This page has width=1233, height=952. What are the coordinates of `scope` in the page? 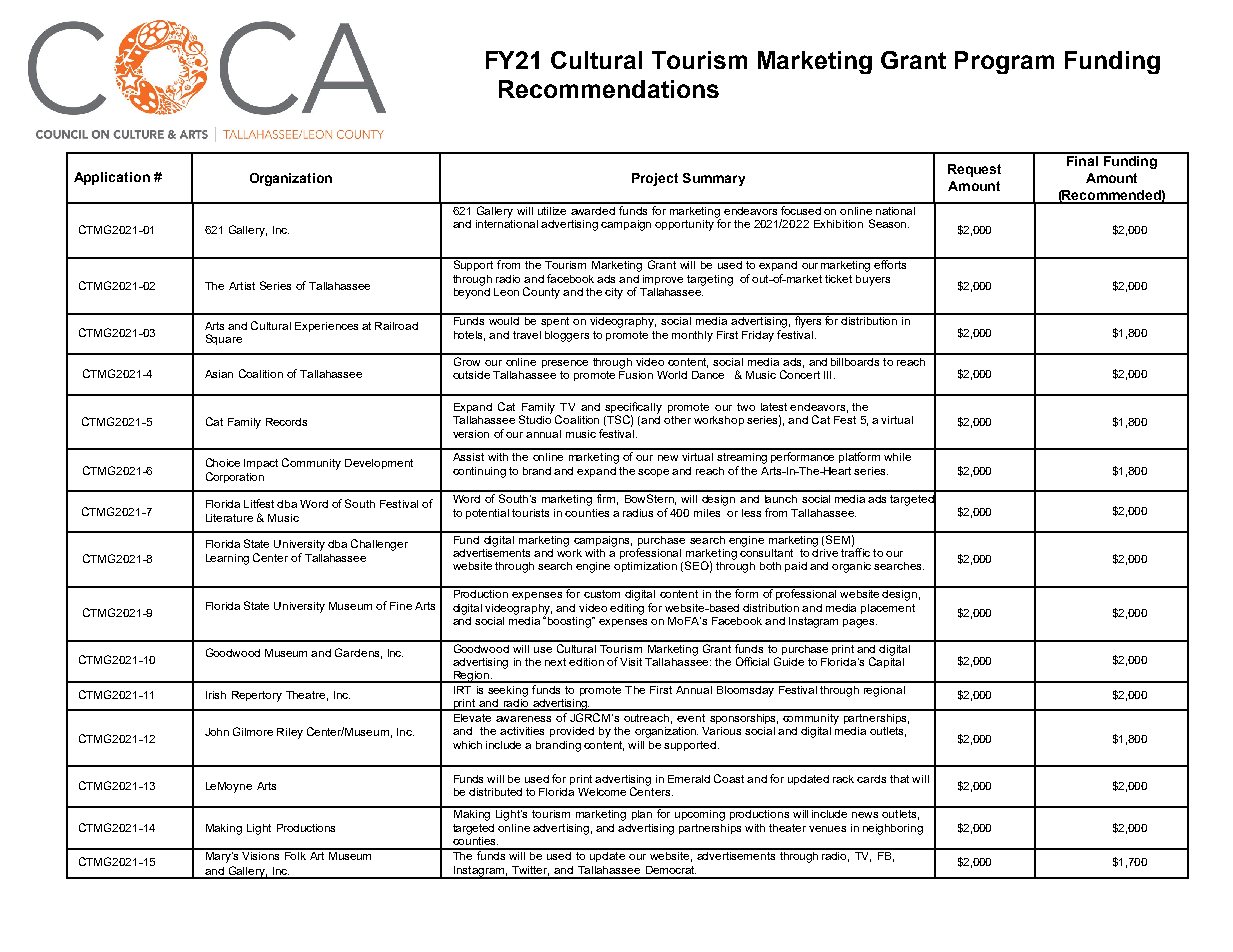 It's located at (653, 473).
